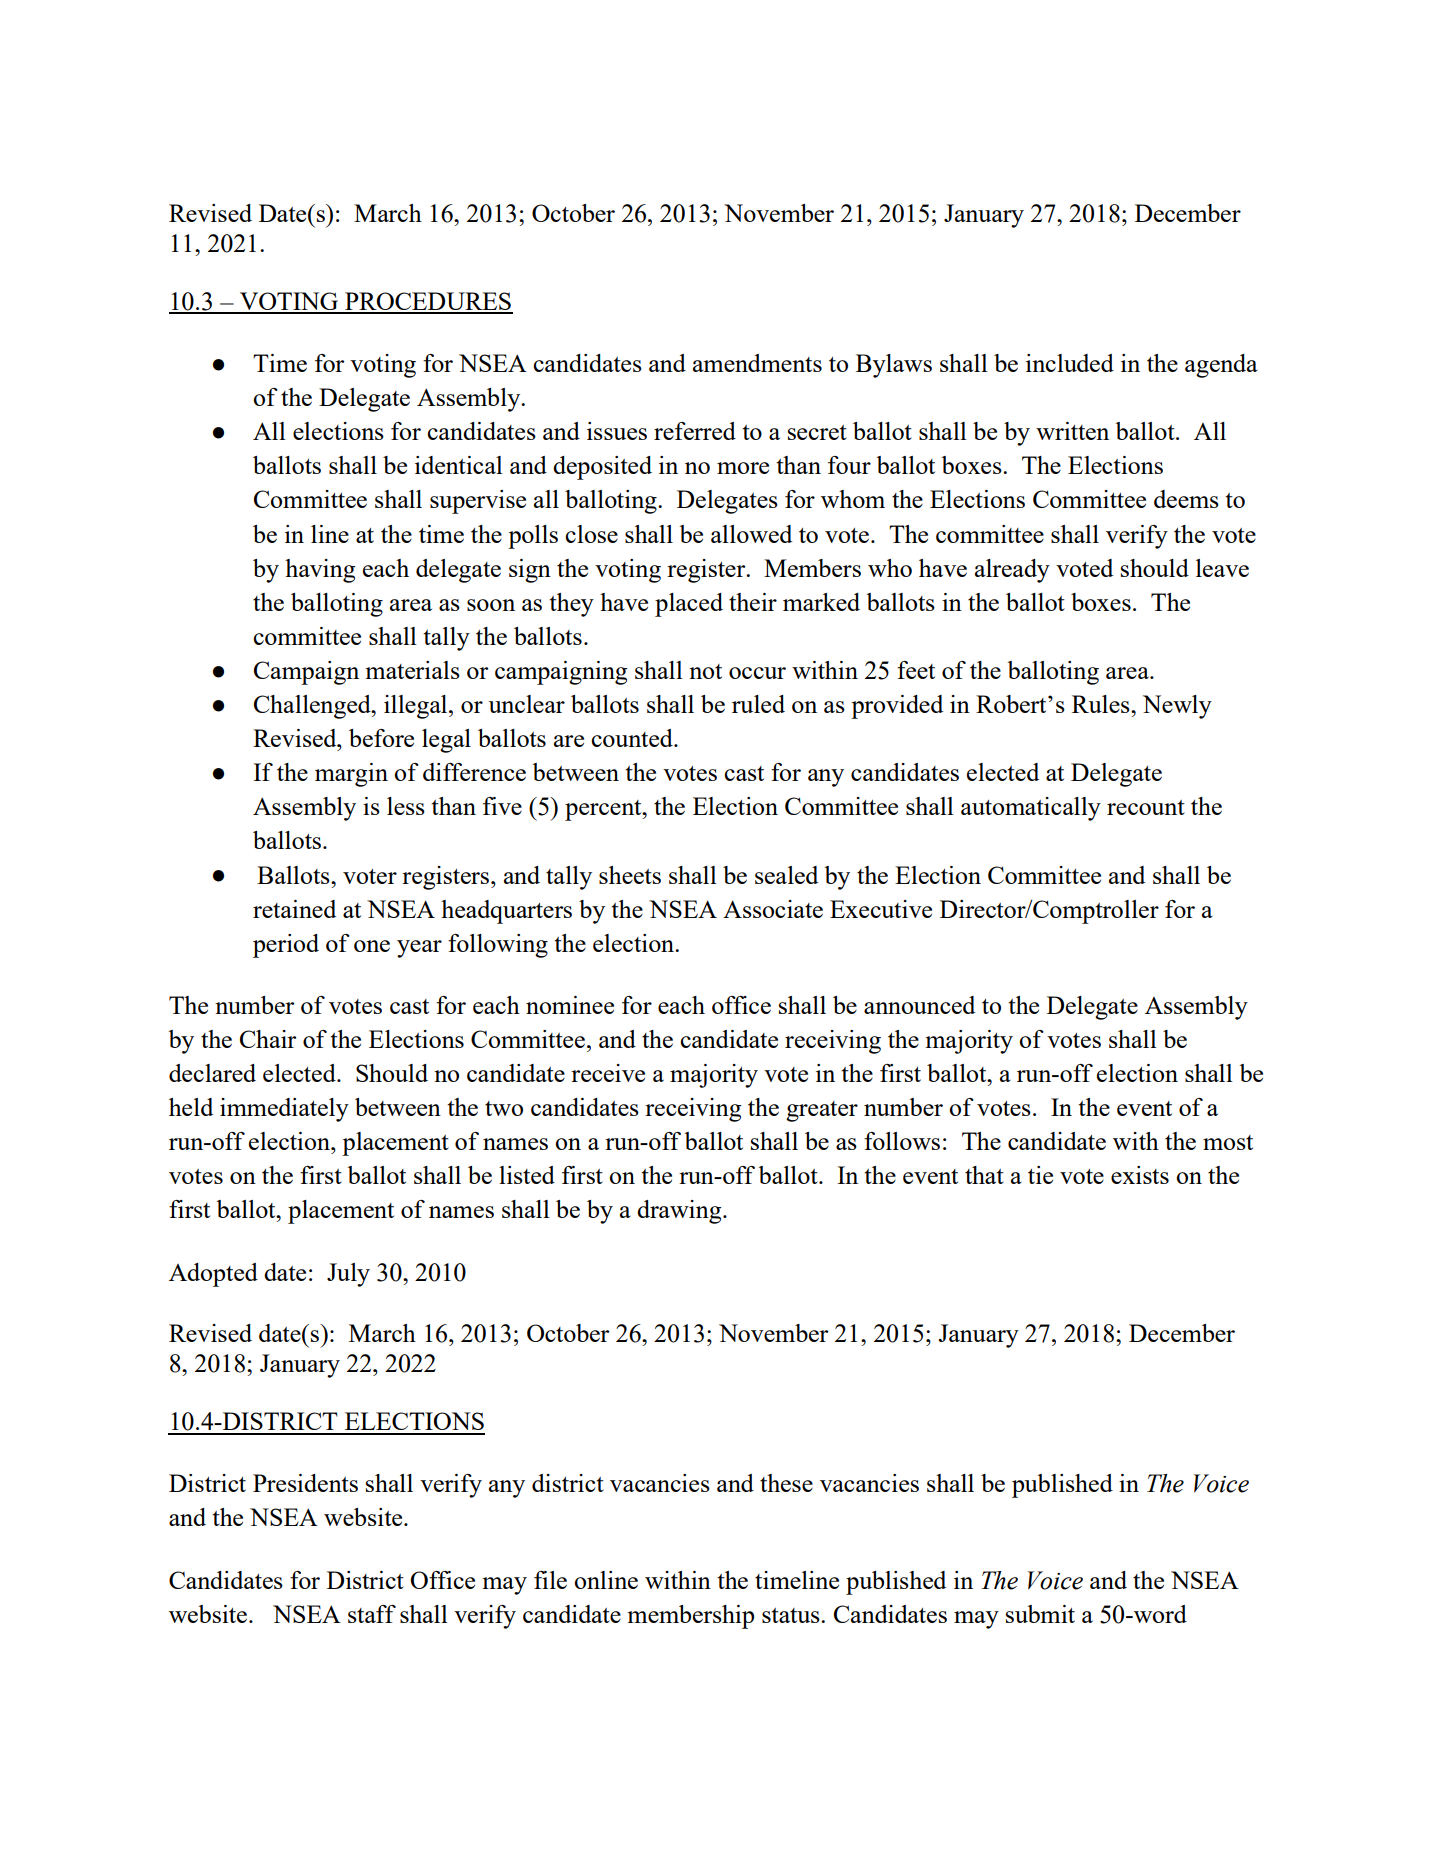 The height and width of the screenshot is (1856, 1434). Describe the element at coordinates (1070, 363) in the screenshot. I see `included` at that location.
